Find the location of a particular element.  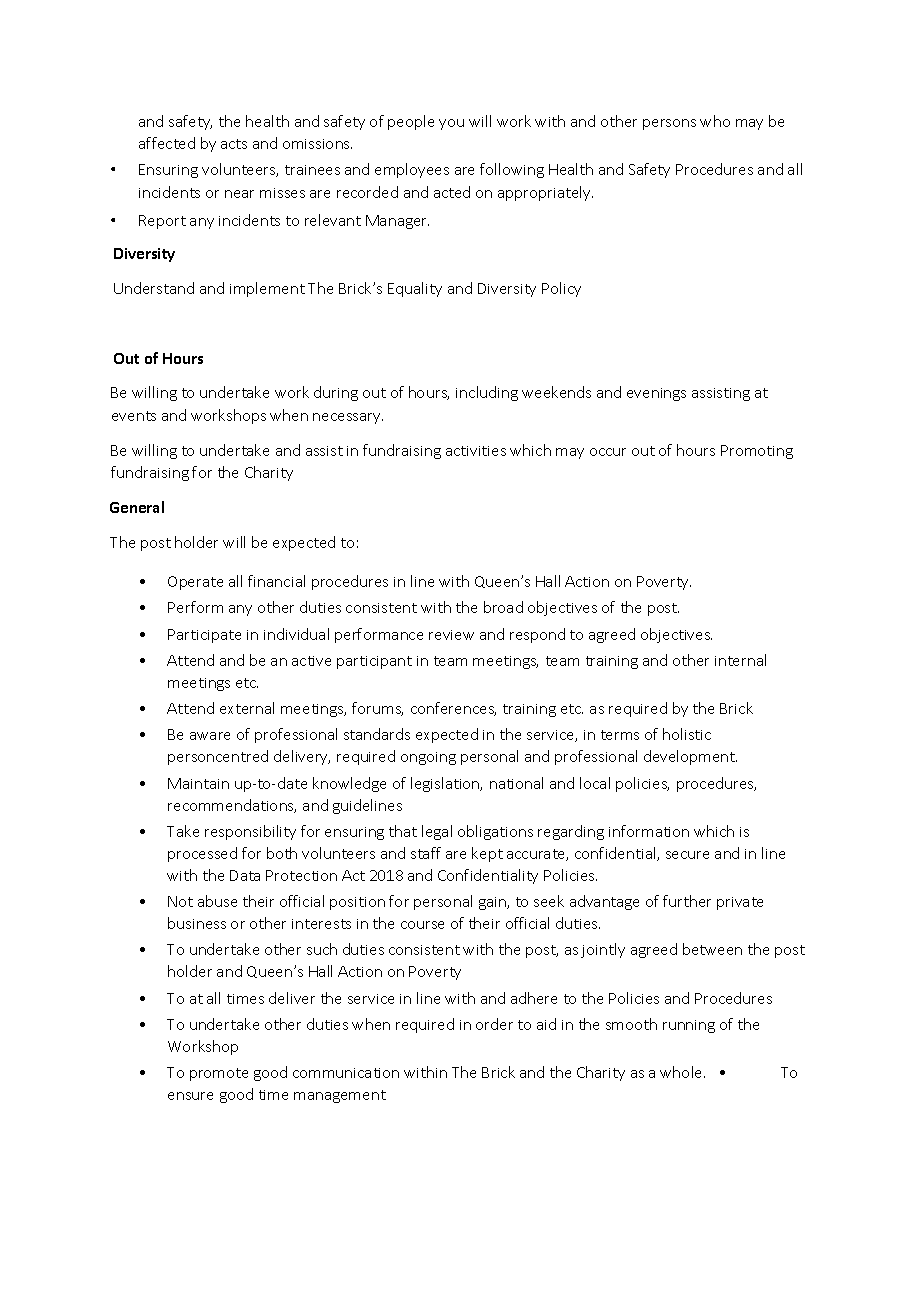

you is located at coordinates (451, 124).
